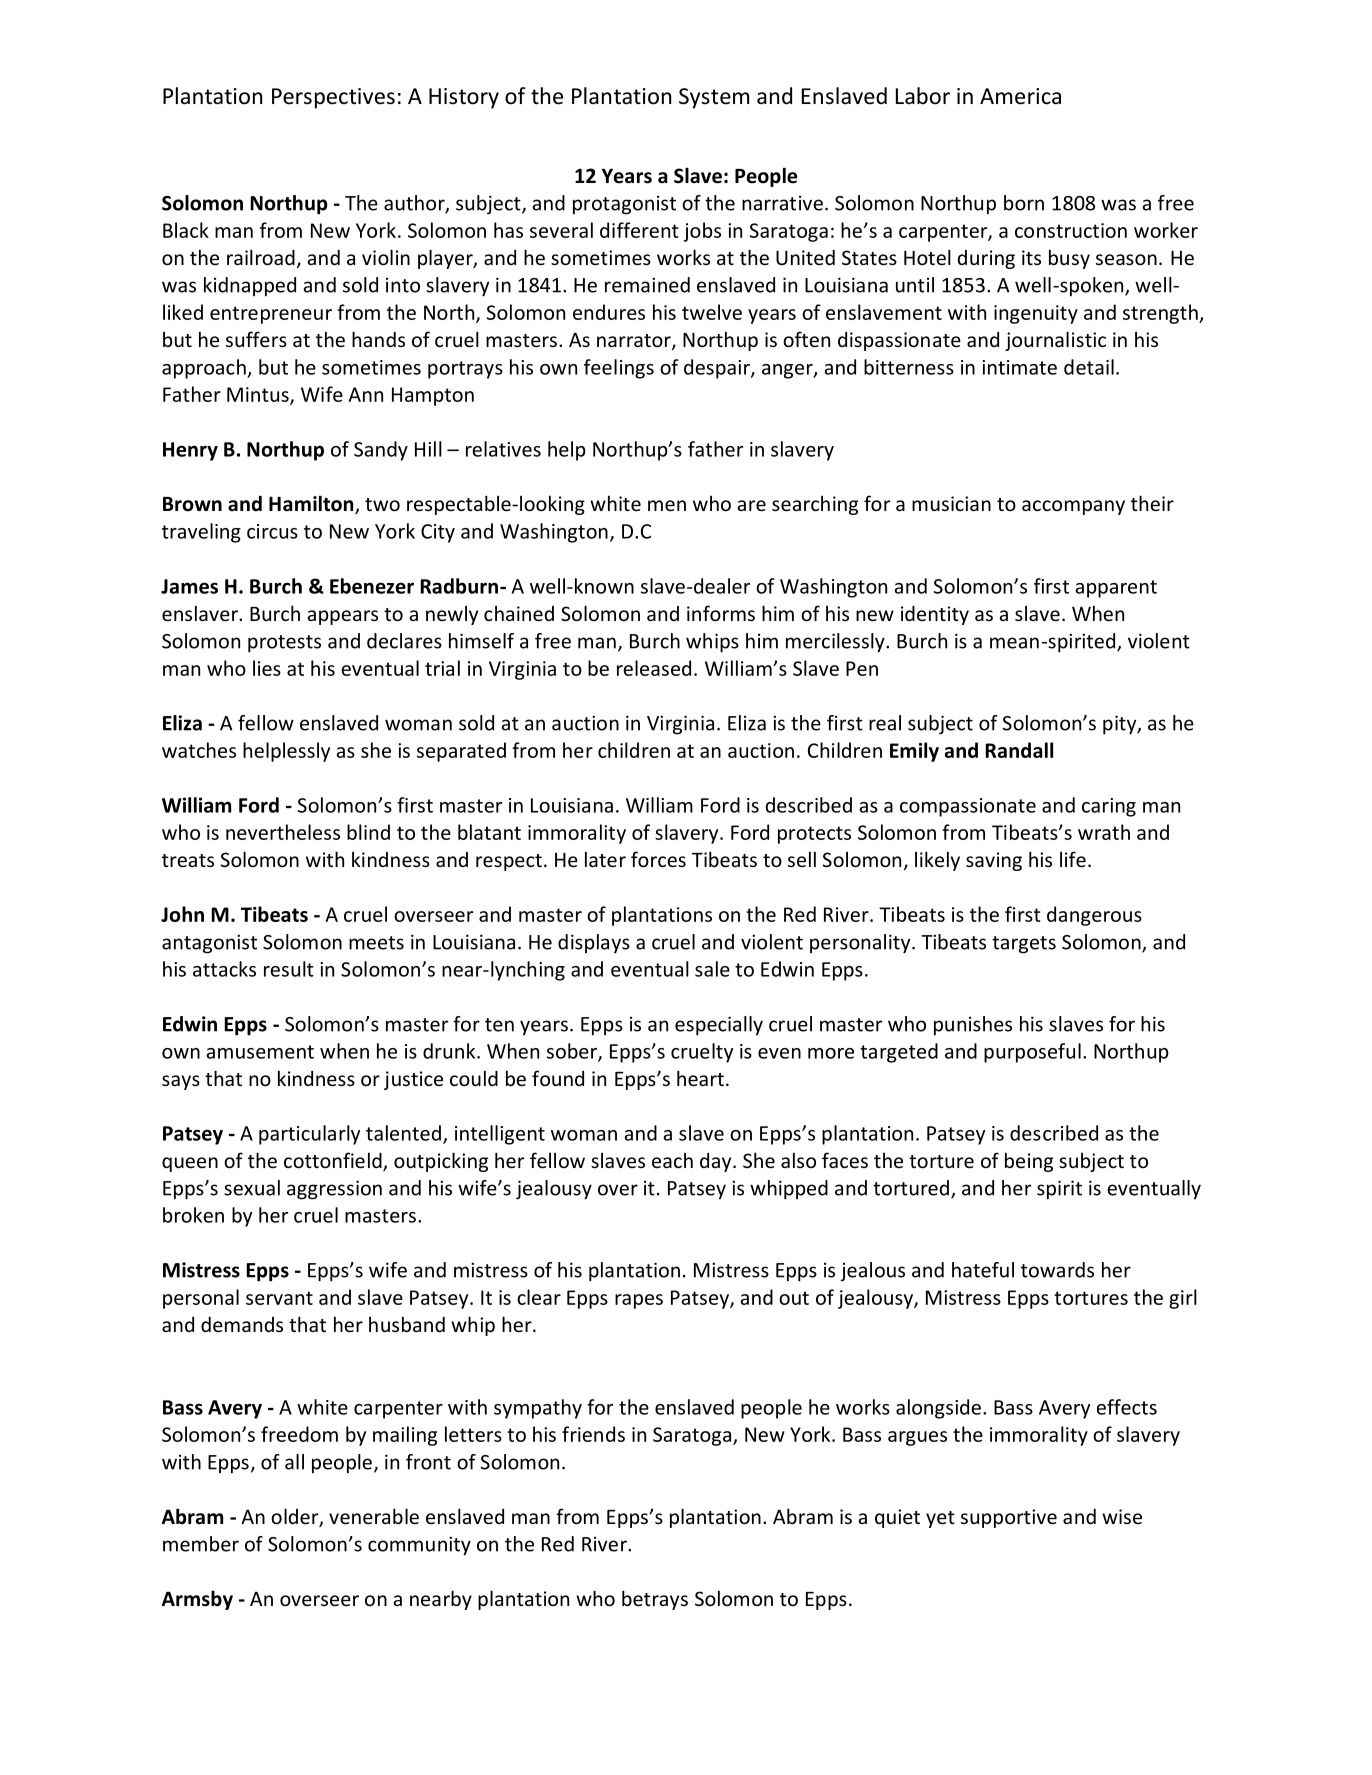 The height and width of the page is (1775, 1372). Describe the element at coordinates (333, 98) in the page. I see `Perspectives` at that location.
